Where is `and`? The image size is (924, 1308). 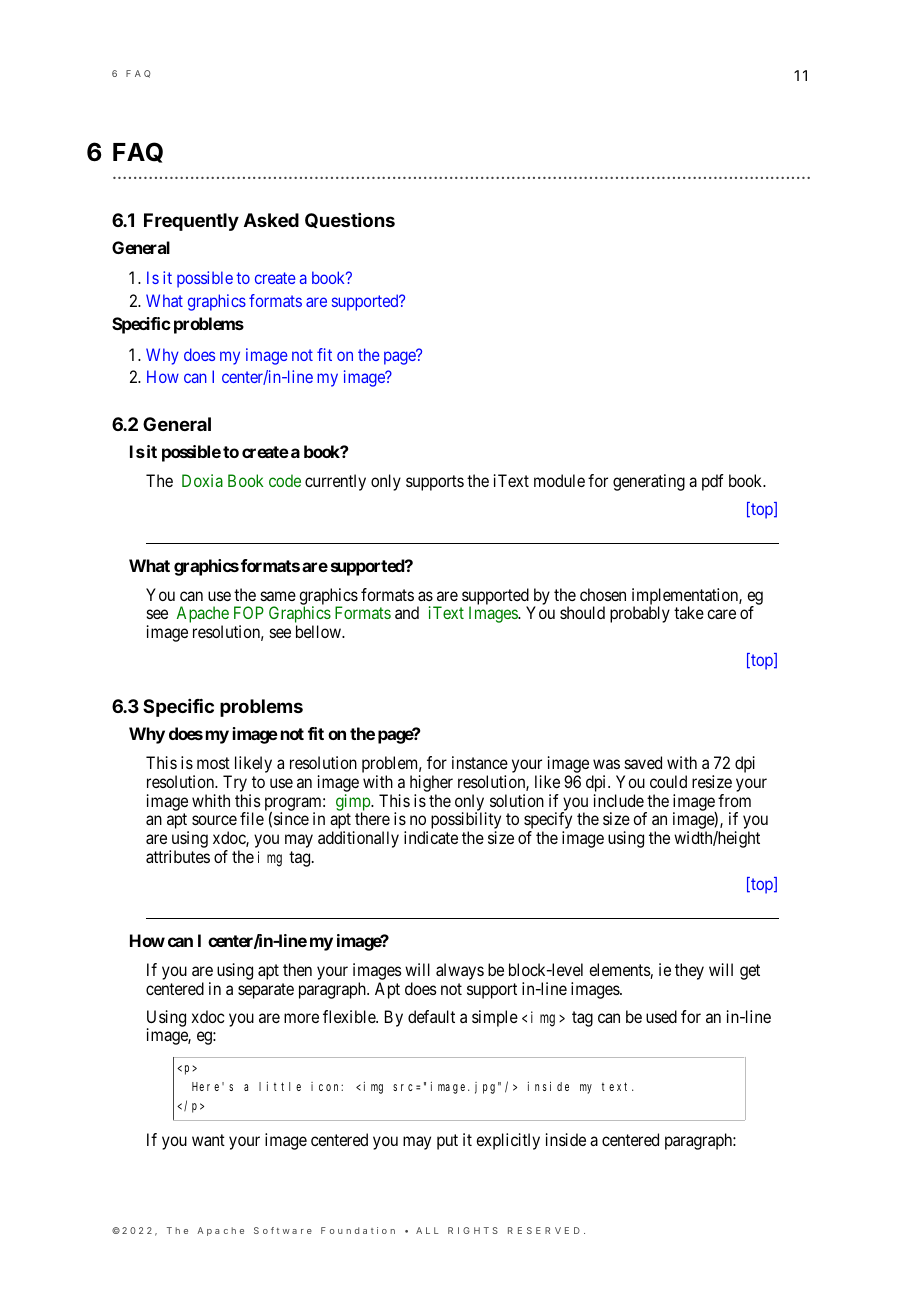 and is located at coordinates (407, 612).
